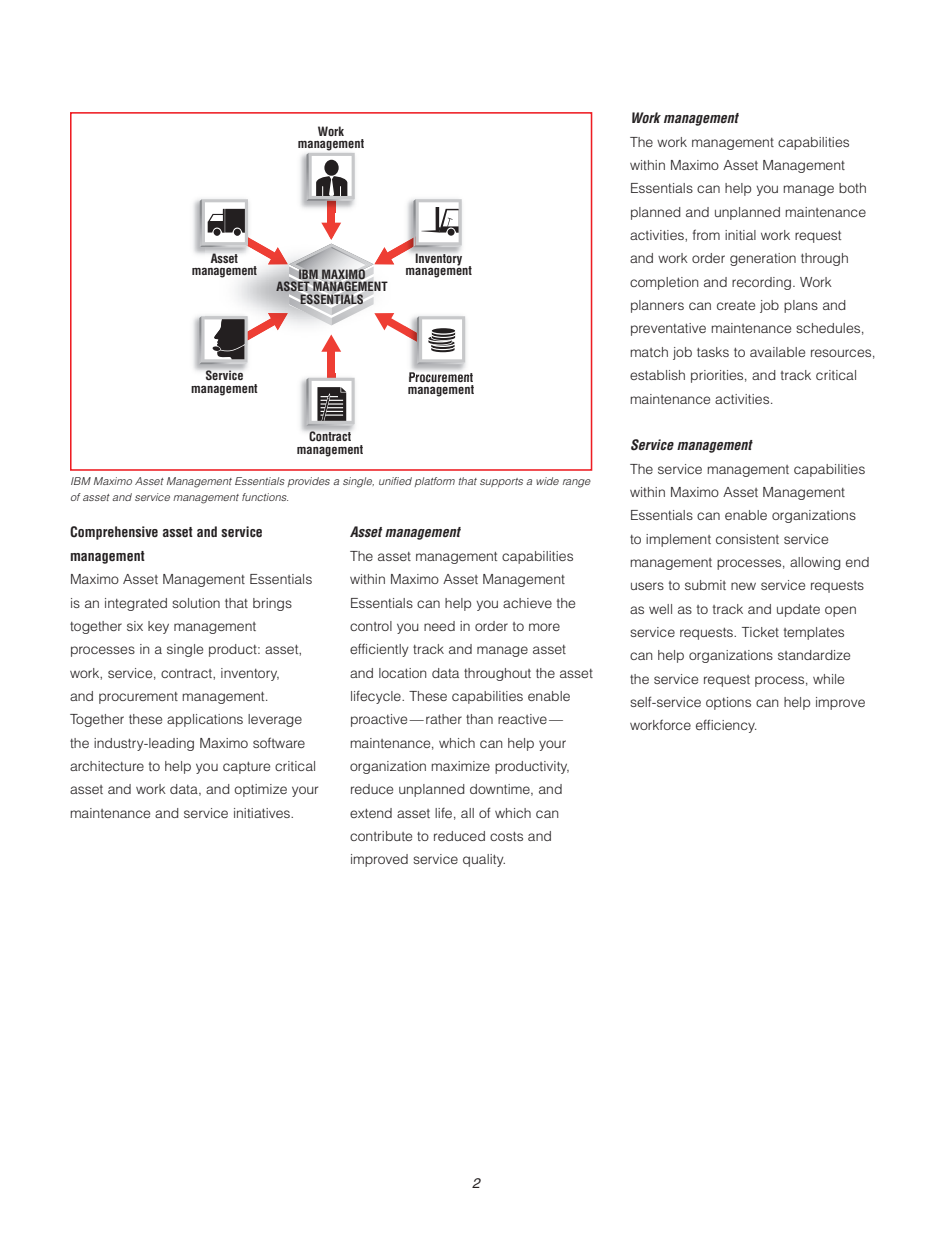  Describe the element at coordinates (664, 283) in the screenshot. I see `completion` at that location.
